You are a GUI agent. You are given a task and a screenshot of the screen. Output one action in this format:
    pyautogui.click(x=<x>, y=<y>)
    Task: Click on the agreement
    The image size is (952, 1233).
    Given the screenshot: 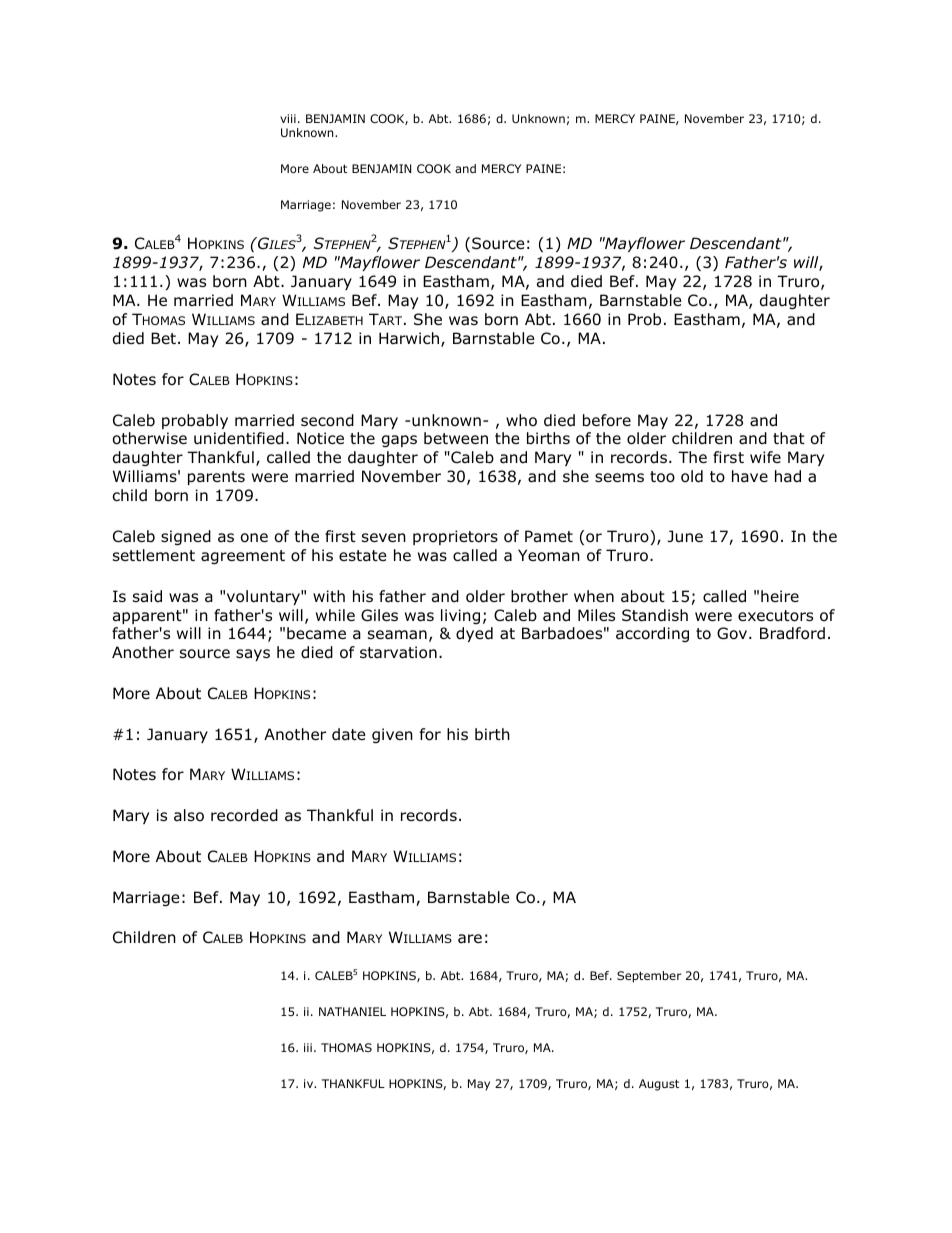 What is the action you would take?
    pyautogui.click(x=243, y=557)
